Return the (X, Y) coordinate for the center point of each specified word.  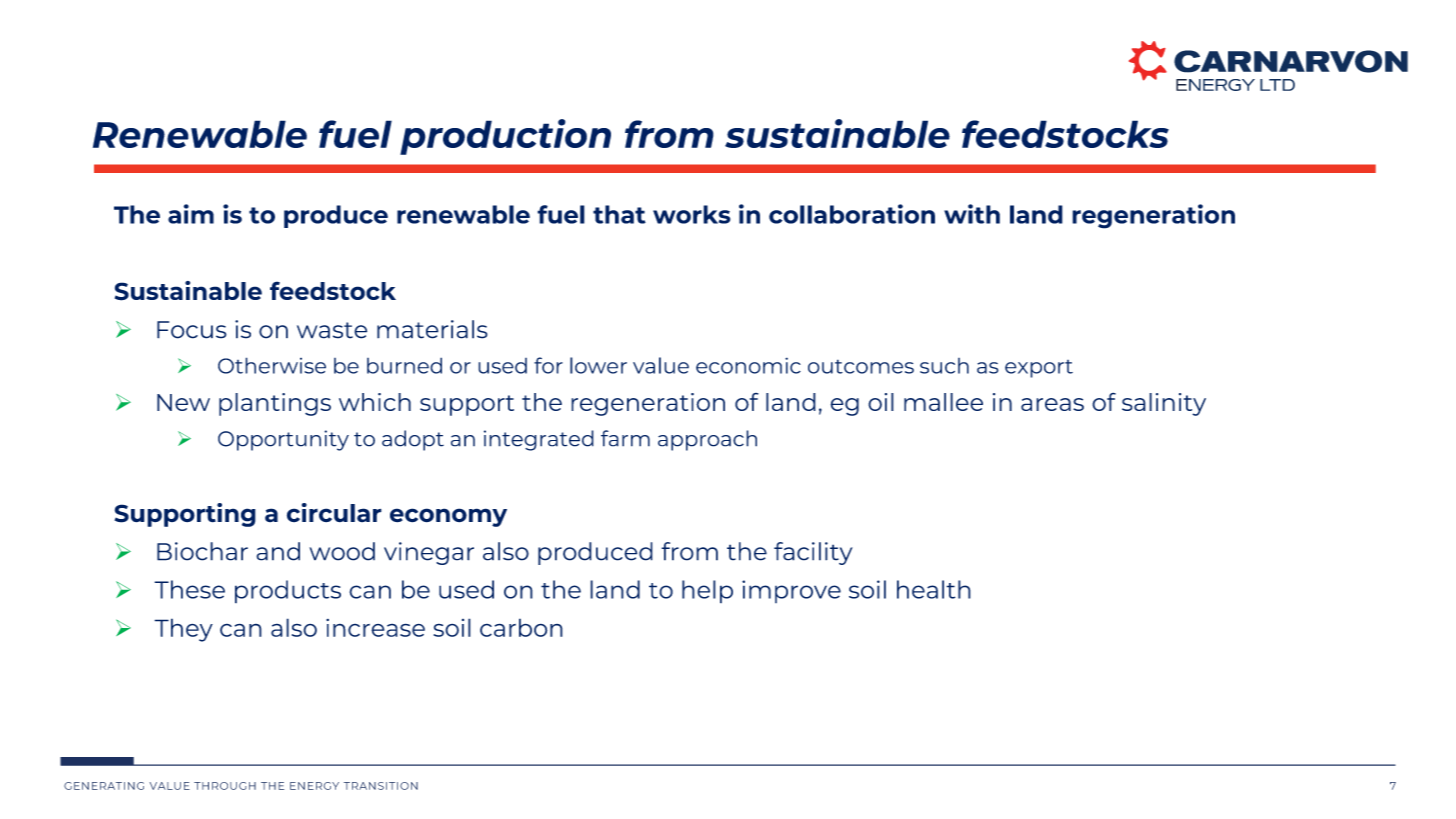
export (1039, 369)
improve (791, 591)
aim (191, 214)
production (505, 137)
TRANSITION (381, 786)
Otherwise (272, 365)
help (707, 591)
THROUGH (225, 786)
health (934, 589)
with (972, 214)
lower (598, 365)
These (189, 589)
